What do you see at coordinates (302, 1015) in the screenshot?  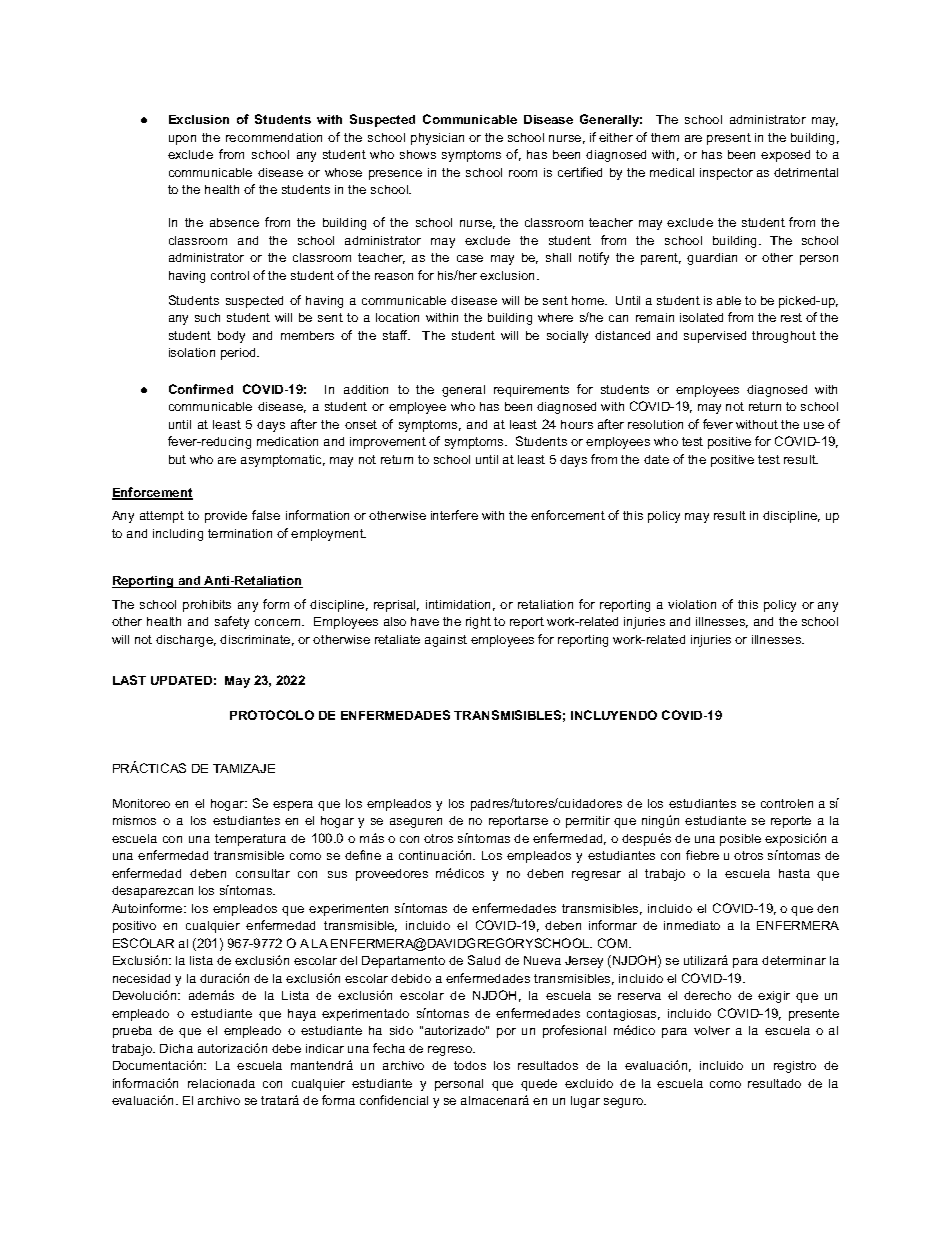 I see `haya` at bounding box center [302, 1015].
